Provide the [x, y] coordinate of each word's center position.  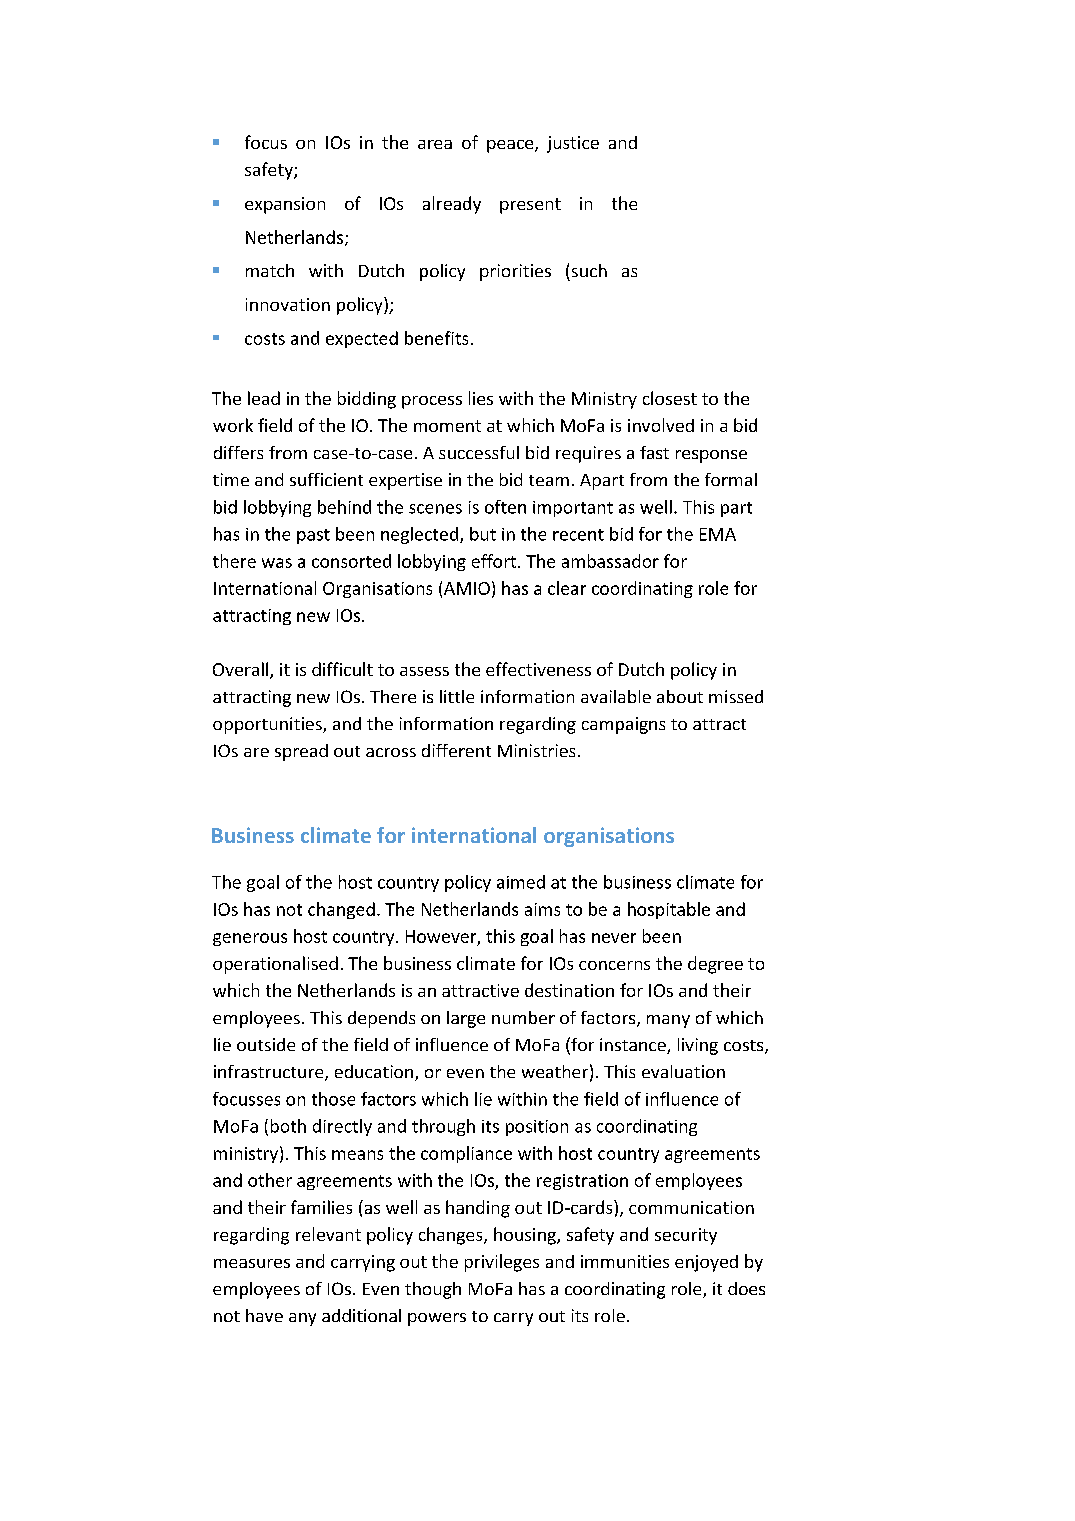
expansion [285, 205]
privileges [502, 1263]
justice [573, 144]
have [264, 1315]
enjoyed [706, 1263]
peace [511, 146]
